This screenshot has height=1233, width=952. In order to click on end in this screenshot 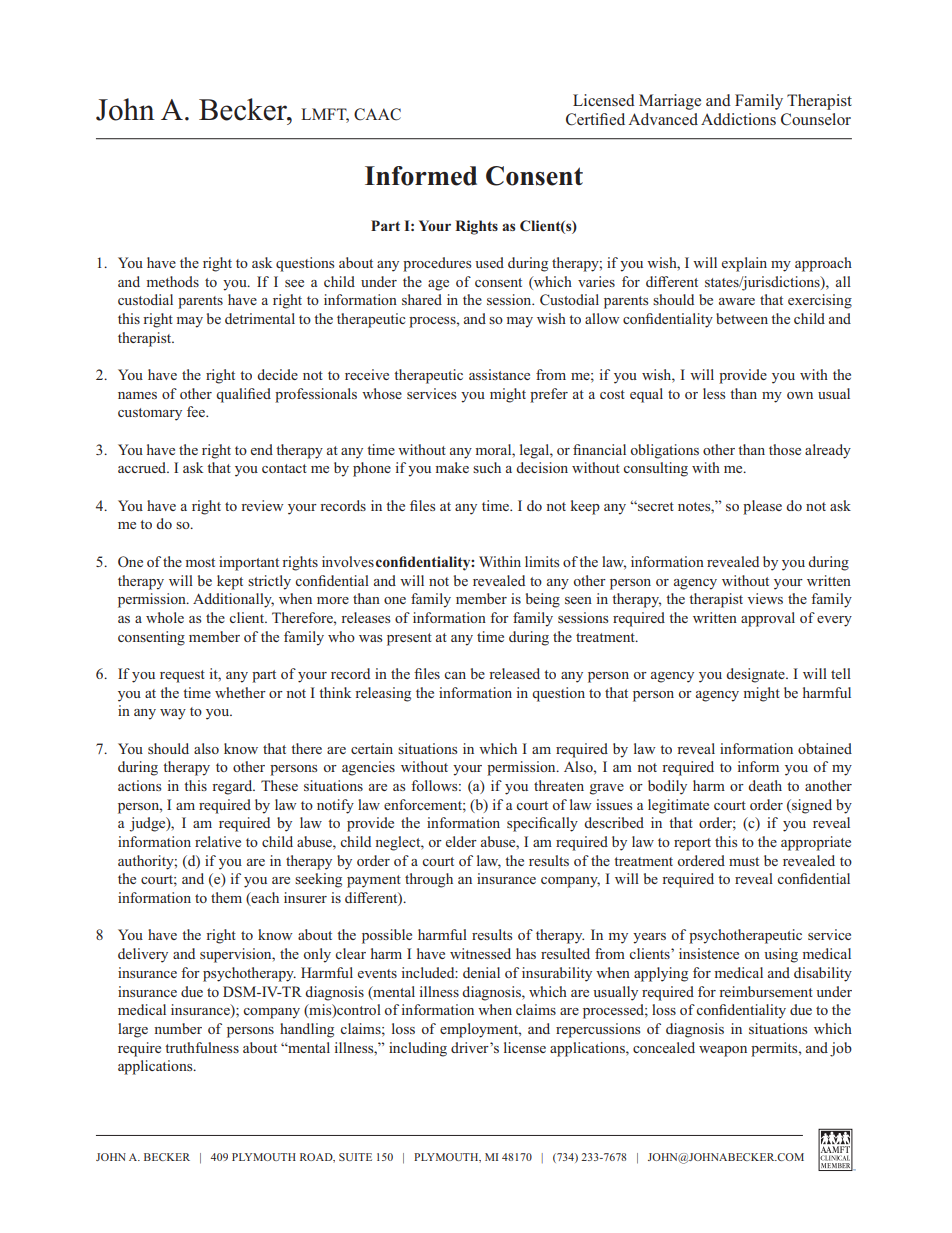, I will do `click(262, 449)`.
